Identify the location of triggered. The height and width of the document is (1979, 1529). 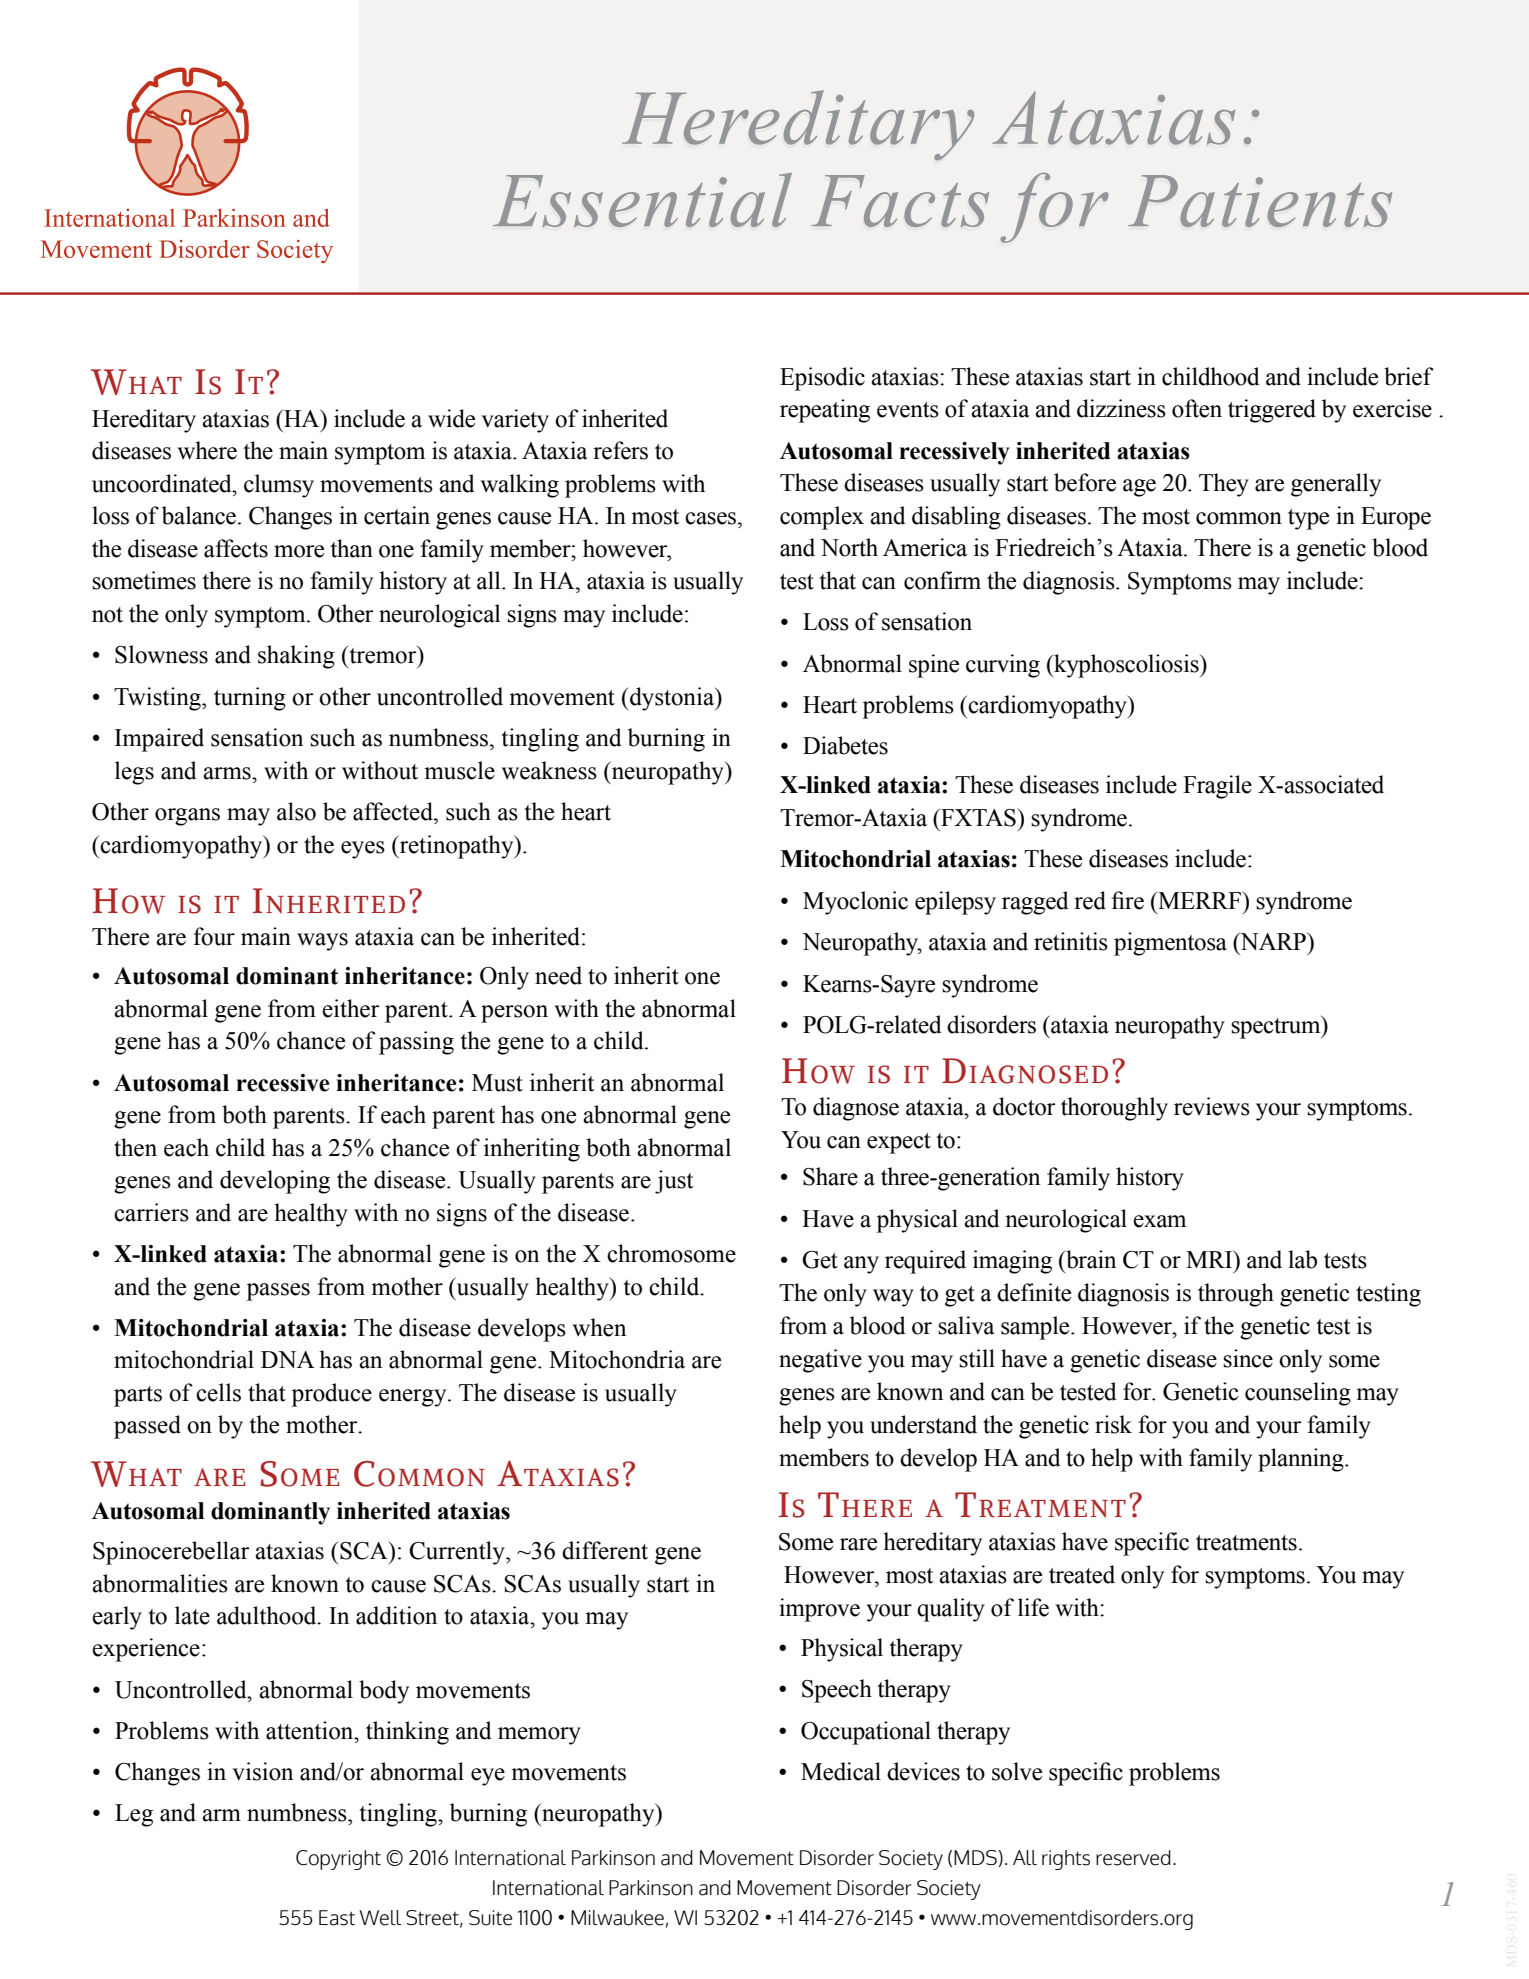
(1272, 411).
